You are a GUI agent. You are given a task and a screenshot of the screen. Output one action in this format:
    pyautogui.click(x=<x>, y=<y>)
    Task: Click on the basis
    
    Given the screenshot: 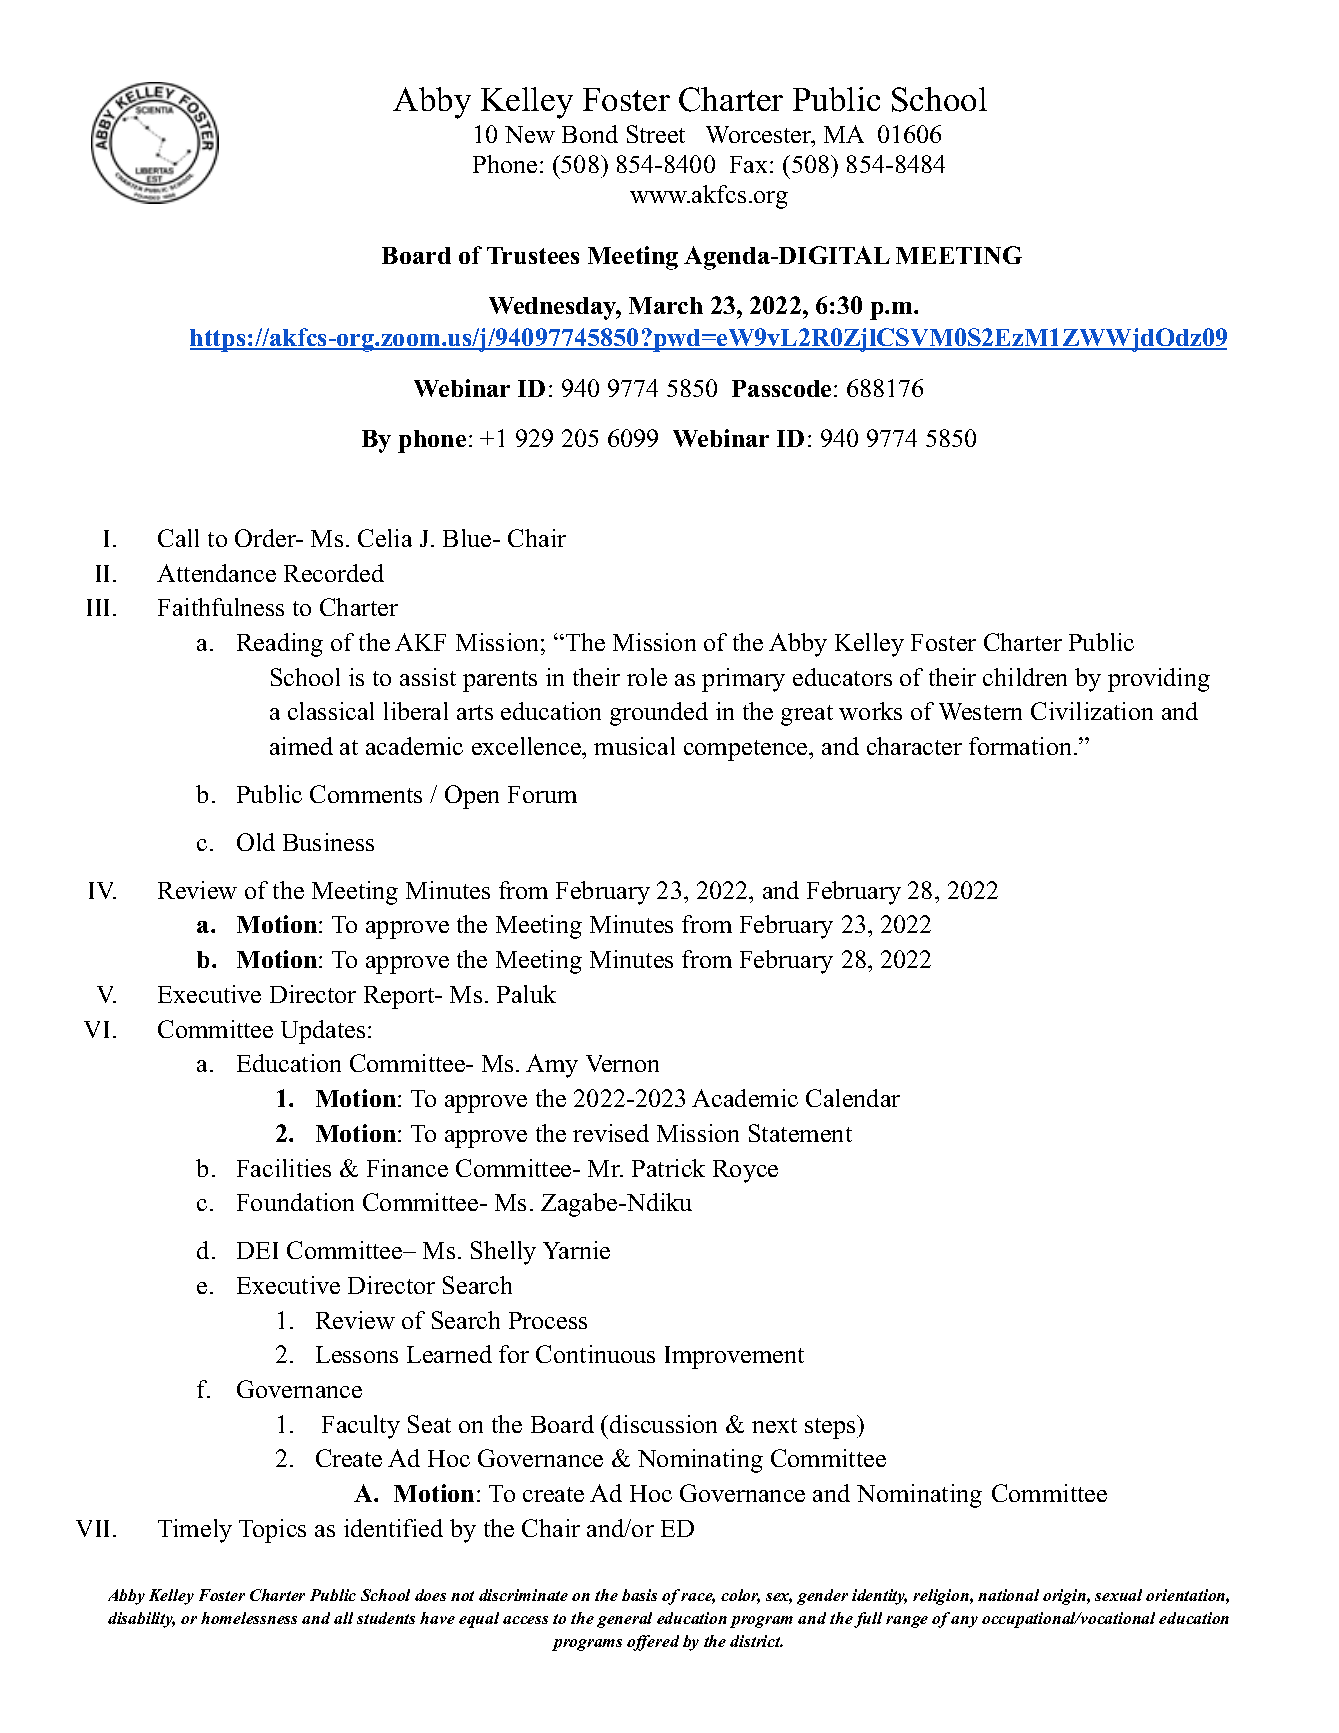 What is the action you would take?
    pyautogui.click(x=639, y=1595)
